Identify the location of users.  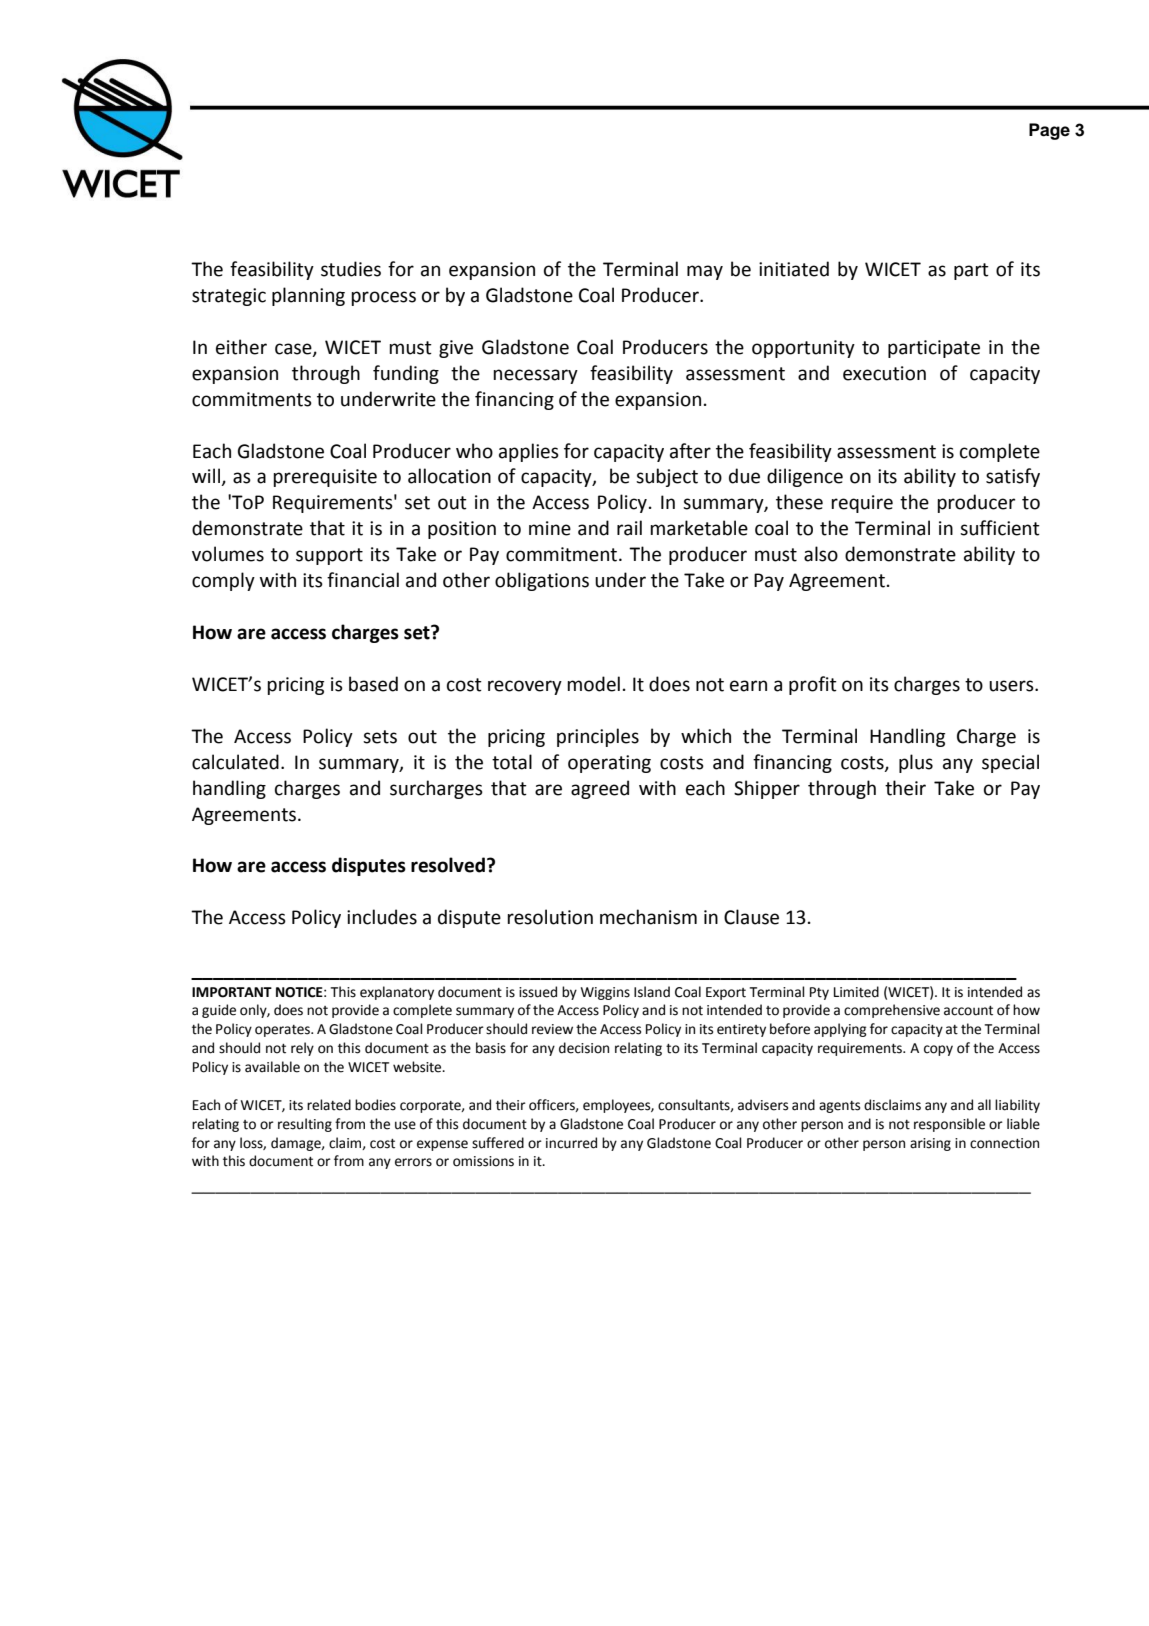
(1012, 686).
